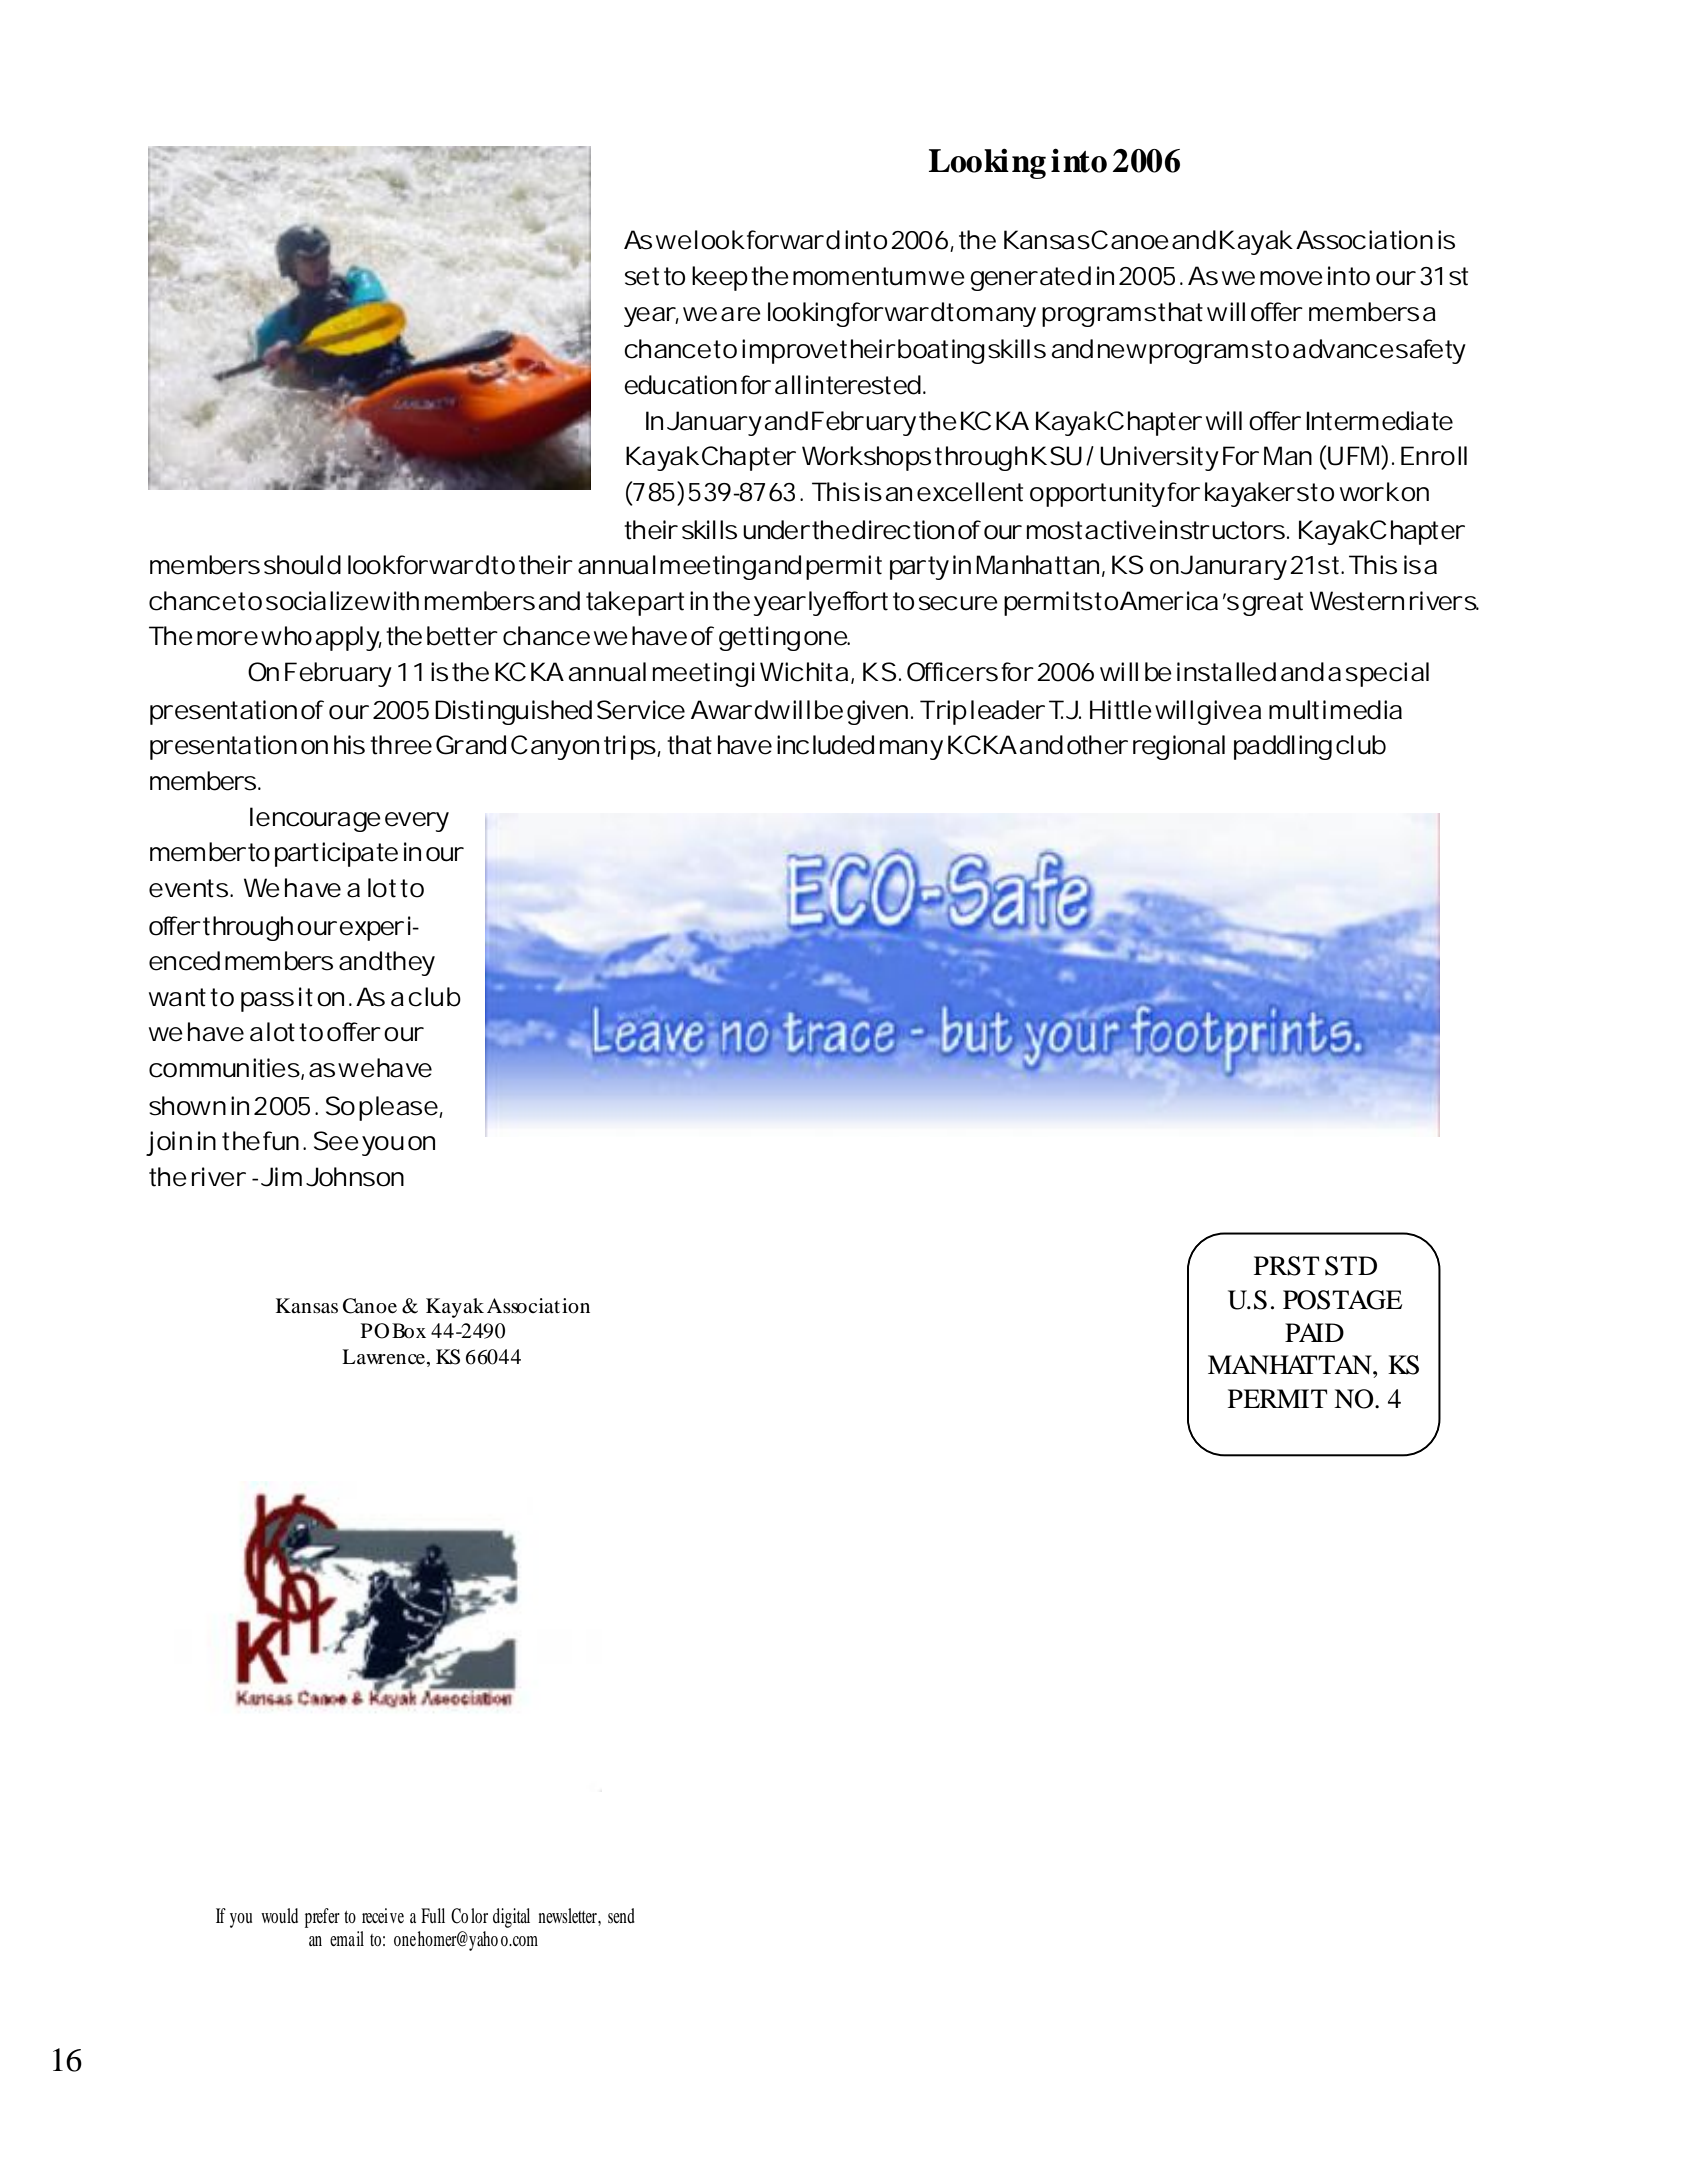 This document has width=1683, height=2178. What do you see at coordinates (224, 1068) in the document?
I see `communities` at bounding box center [224, 1068].
